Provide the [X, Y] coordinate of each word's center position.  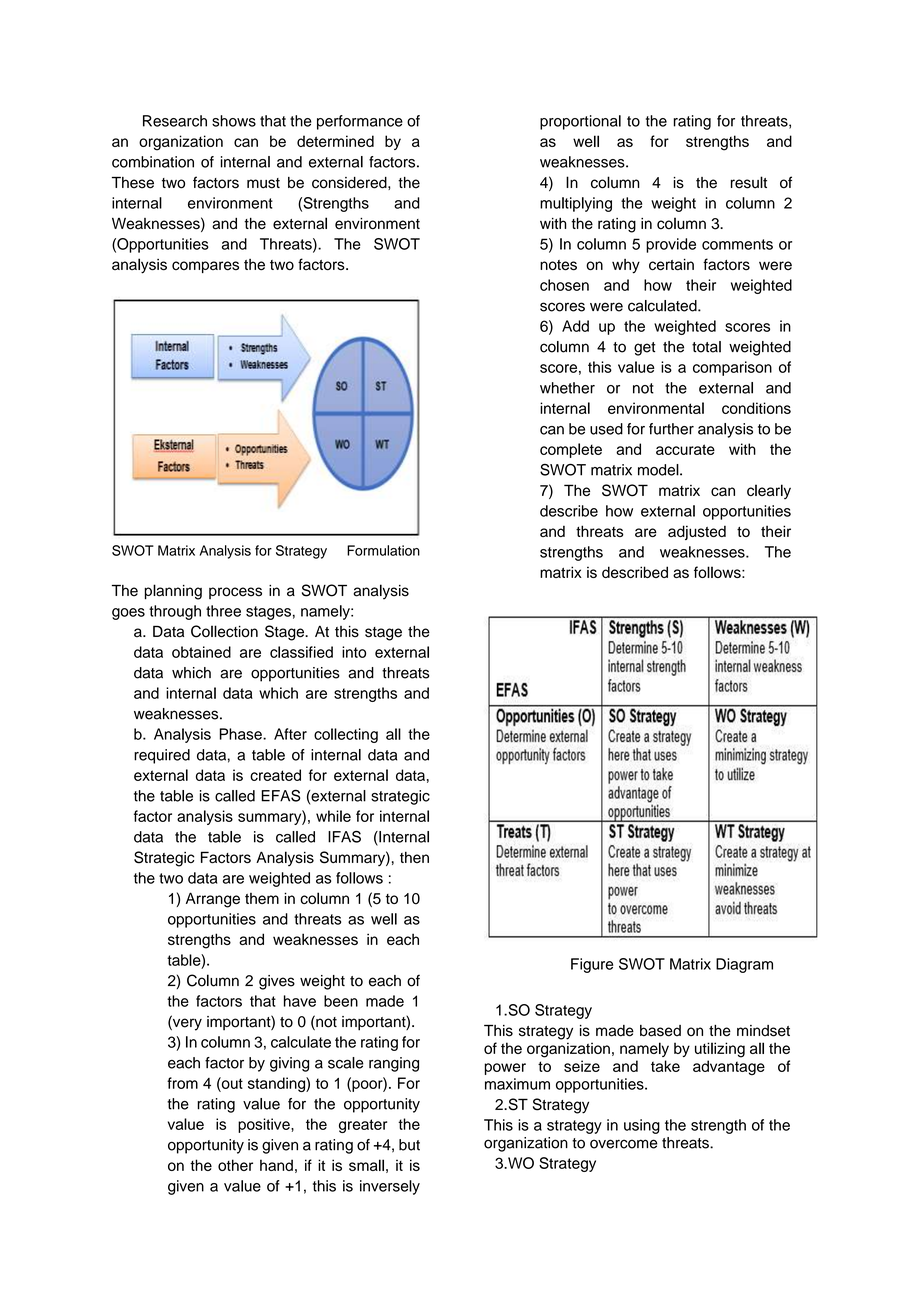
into [354, 652]
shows [234, 121]
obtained [201, 652]
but [409, 1145]
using [642, 1126]
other [235, 1165]
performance [360, 122]
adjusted [697, 532]
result [749, 182]
